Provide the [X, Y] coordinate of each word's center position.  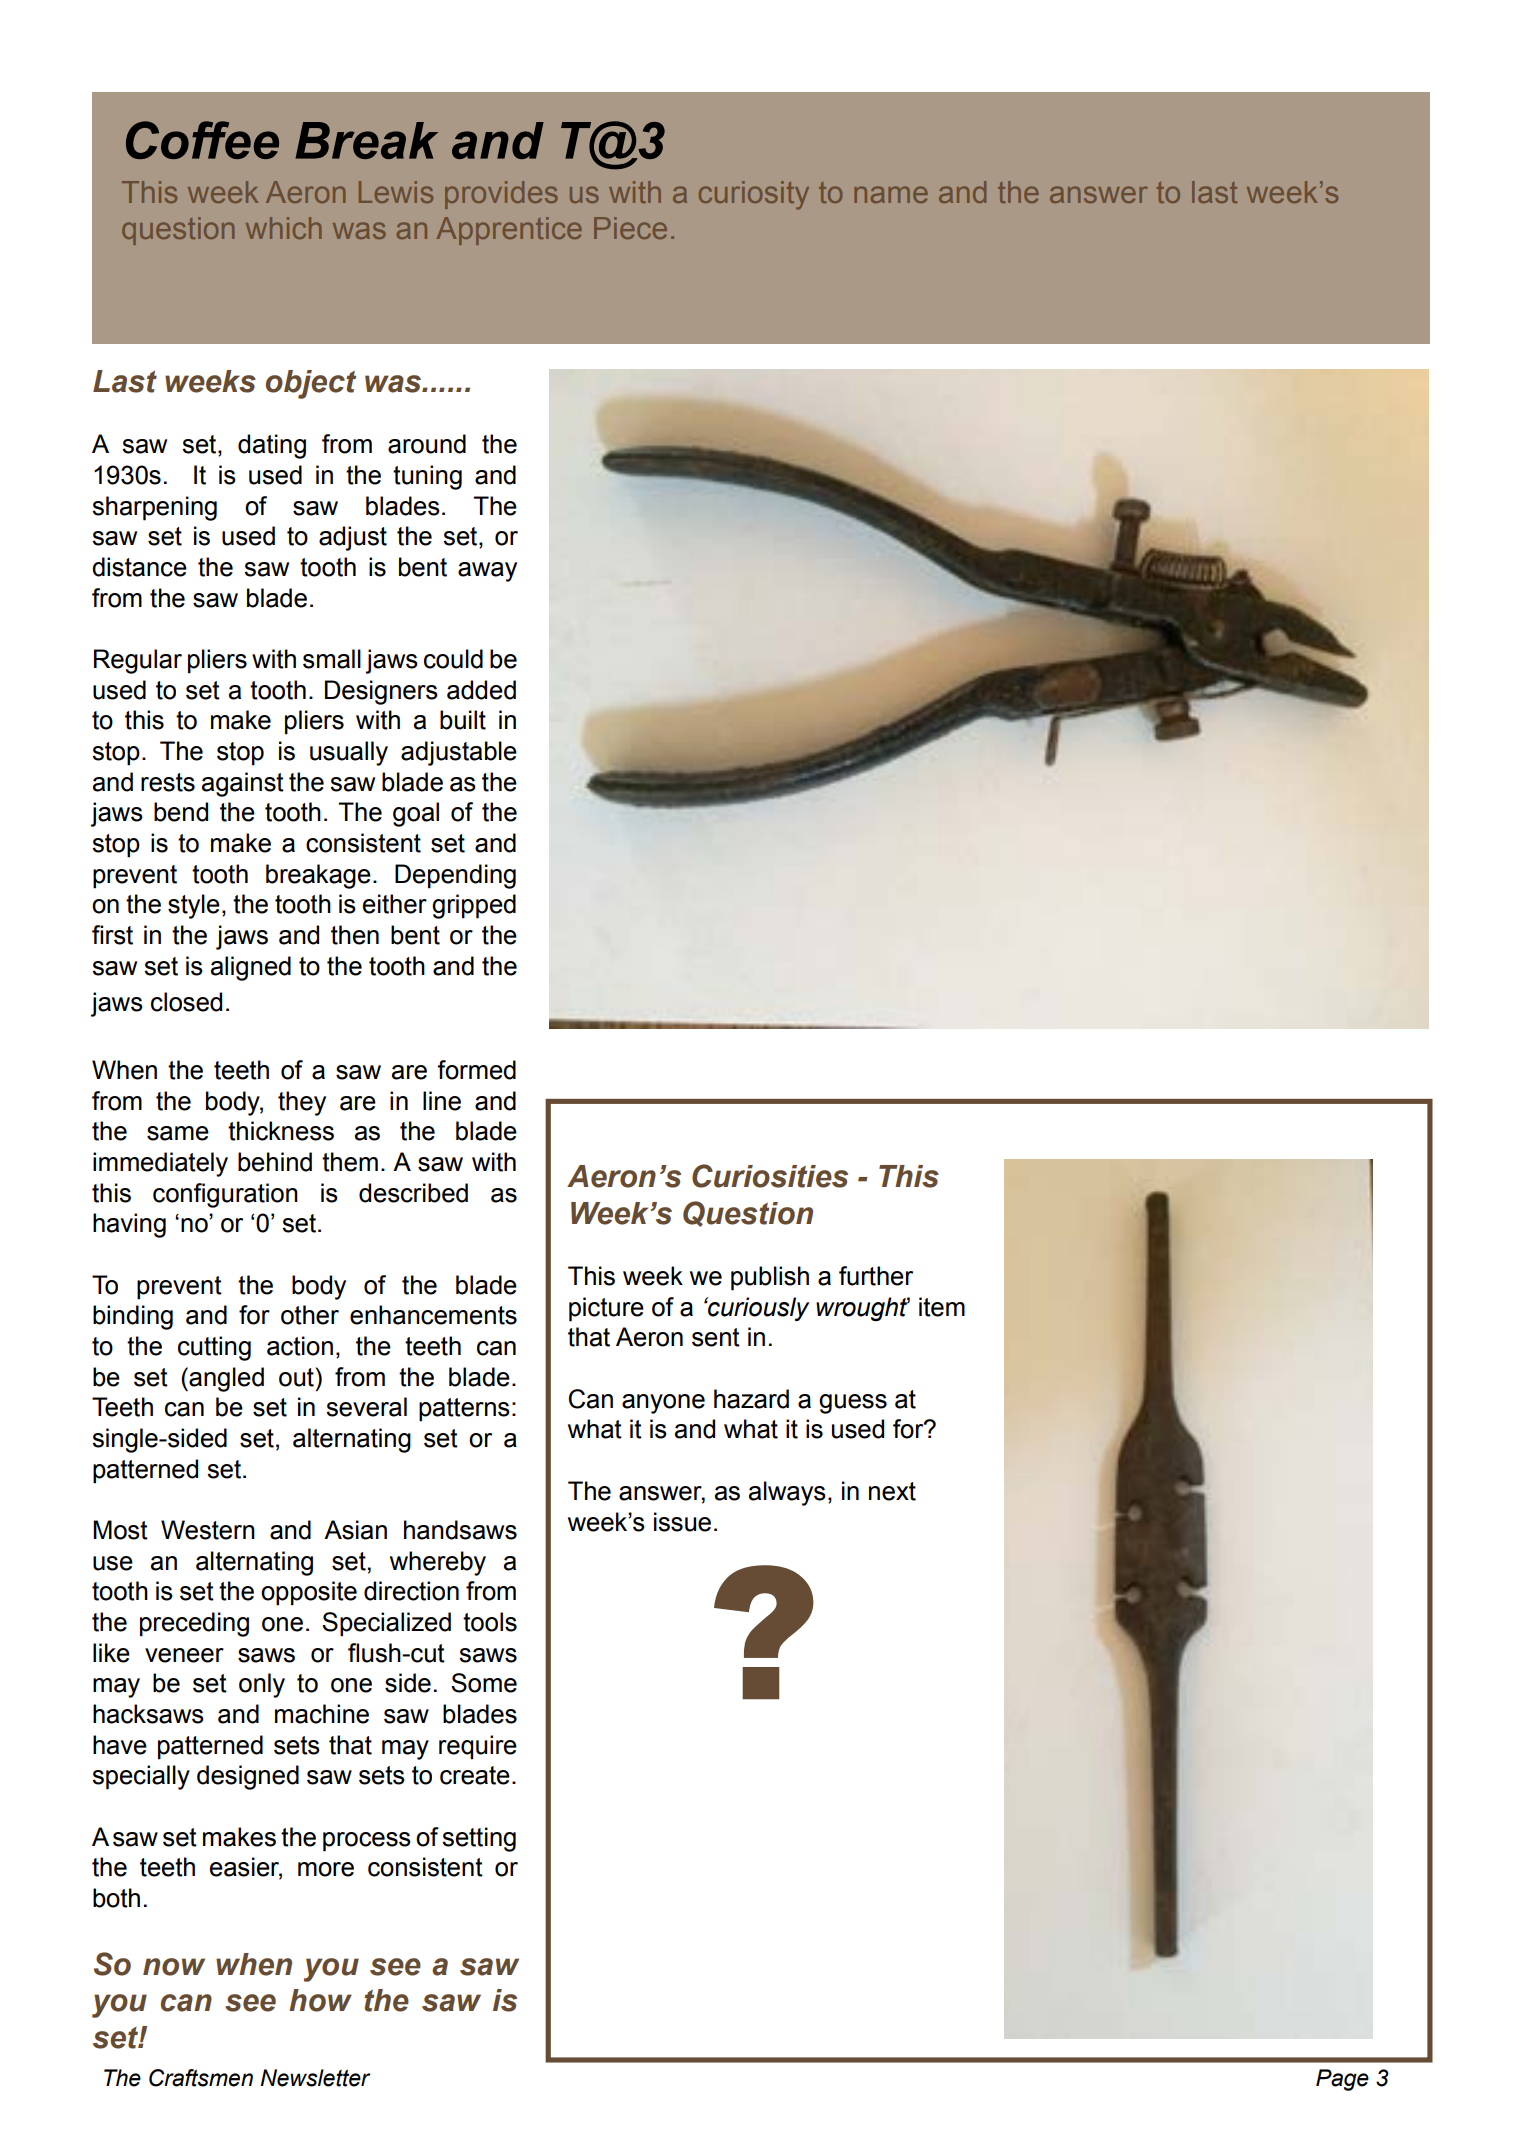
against [243, 784]
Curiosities [770, 1176]
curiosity [754, 195]
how [320, 2000]
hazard [751, 1399]
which [284, 228]
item [942, 1307]
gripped [474, 906]
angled [225, 1379]
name [891, 194]
